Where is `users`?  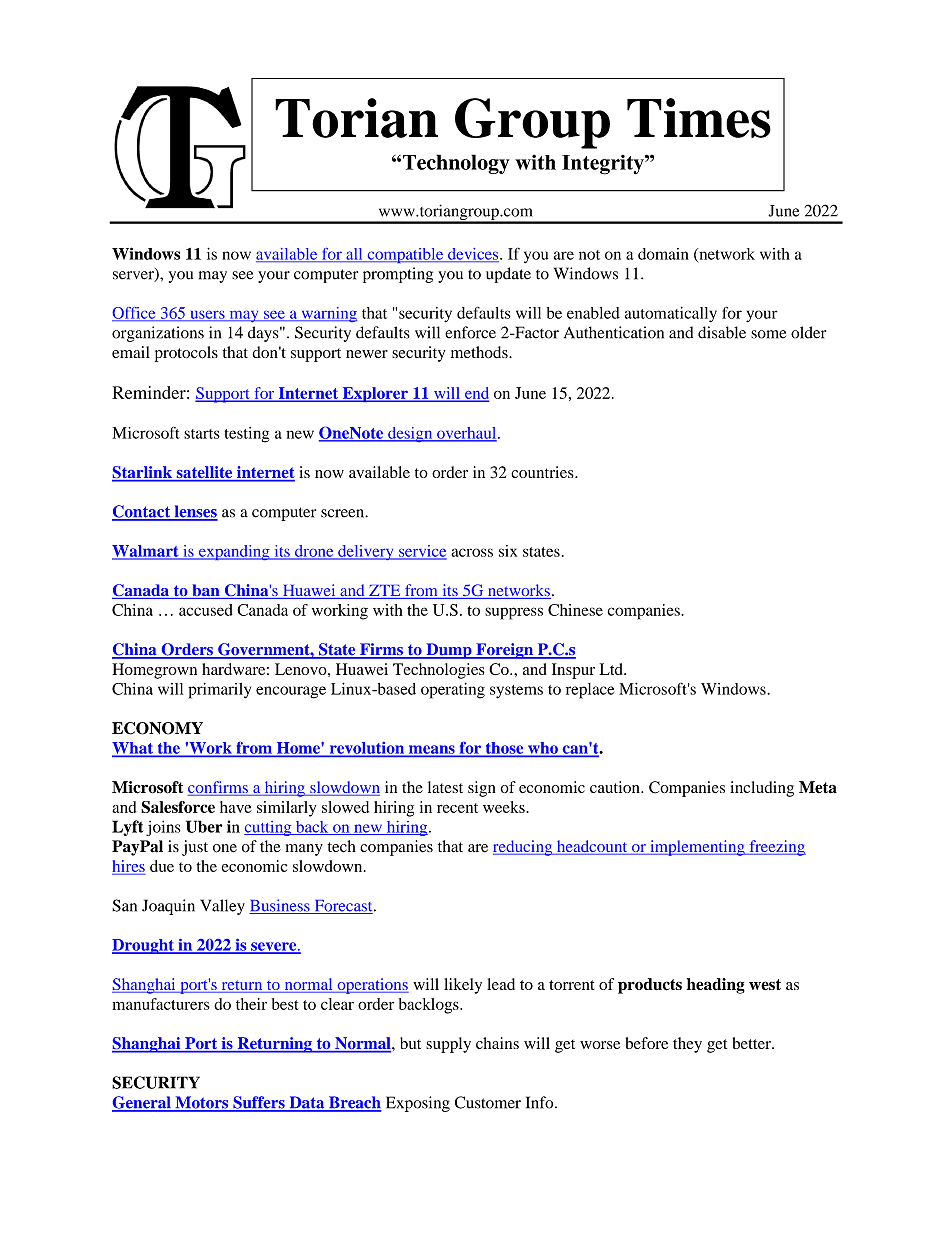 users is located at coordinates (207, 316).
